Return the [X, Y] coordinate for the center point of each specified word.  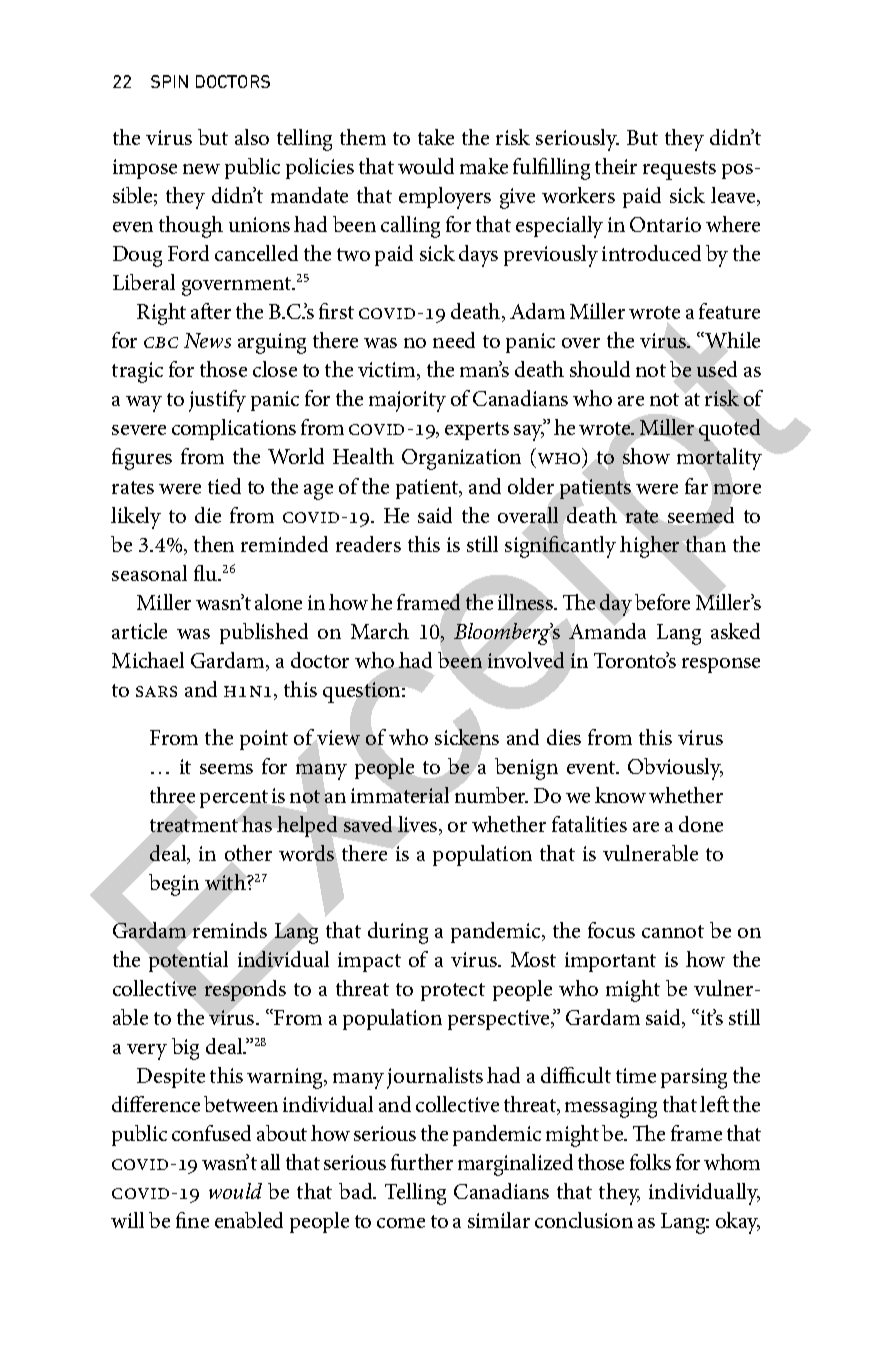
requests [679, 170]
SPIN [169, 81]
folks [650, 1162]
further [422, 1162]
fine [192, 1220]
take [436, 137]
